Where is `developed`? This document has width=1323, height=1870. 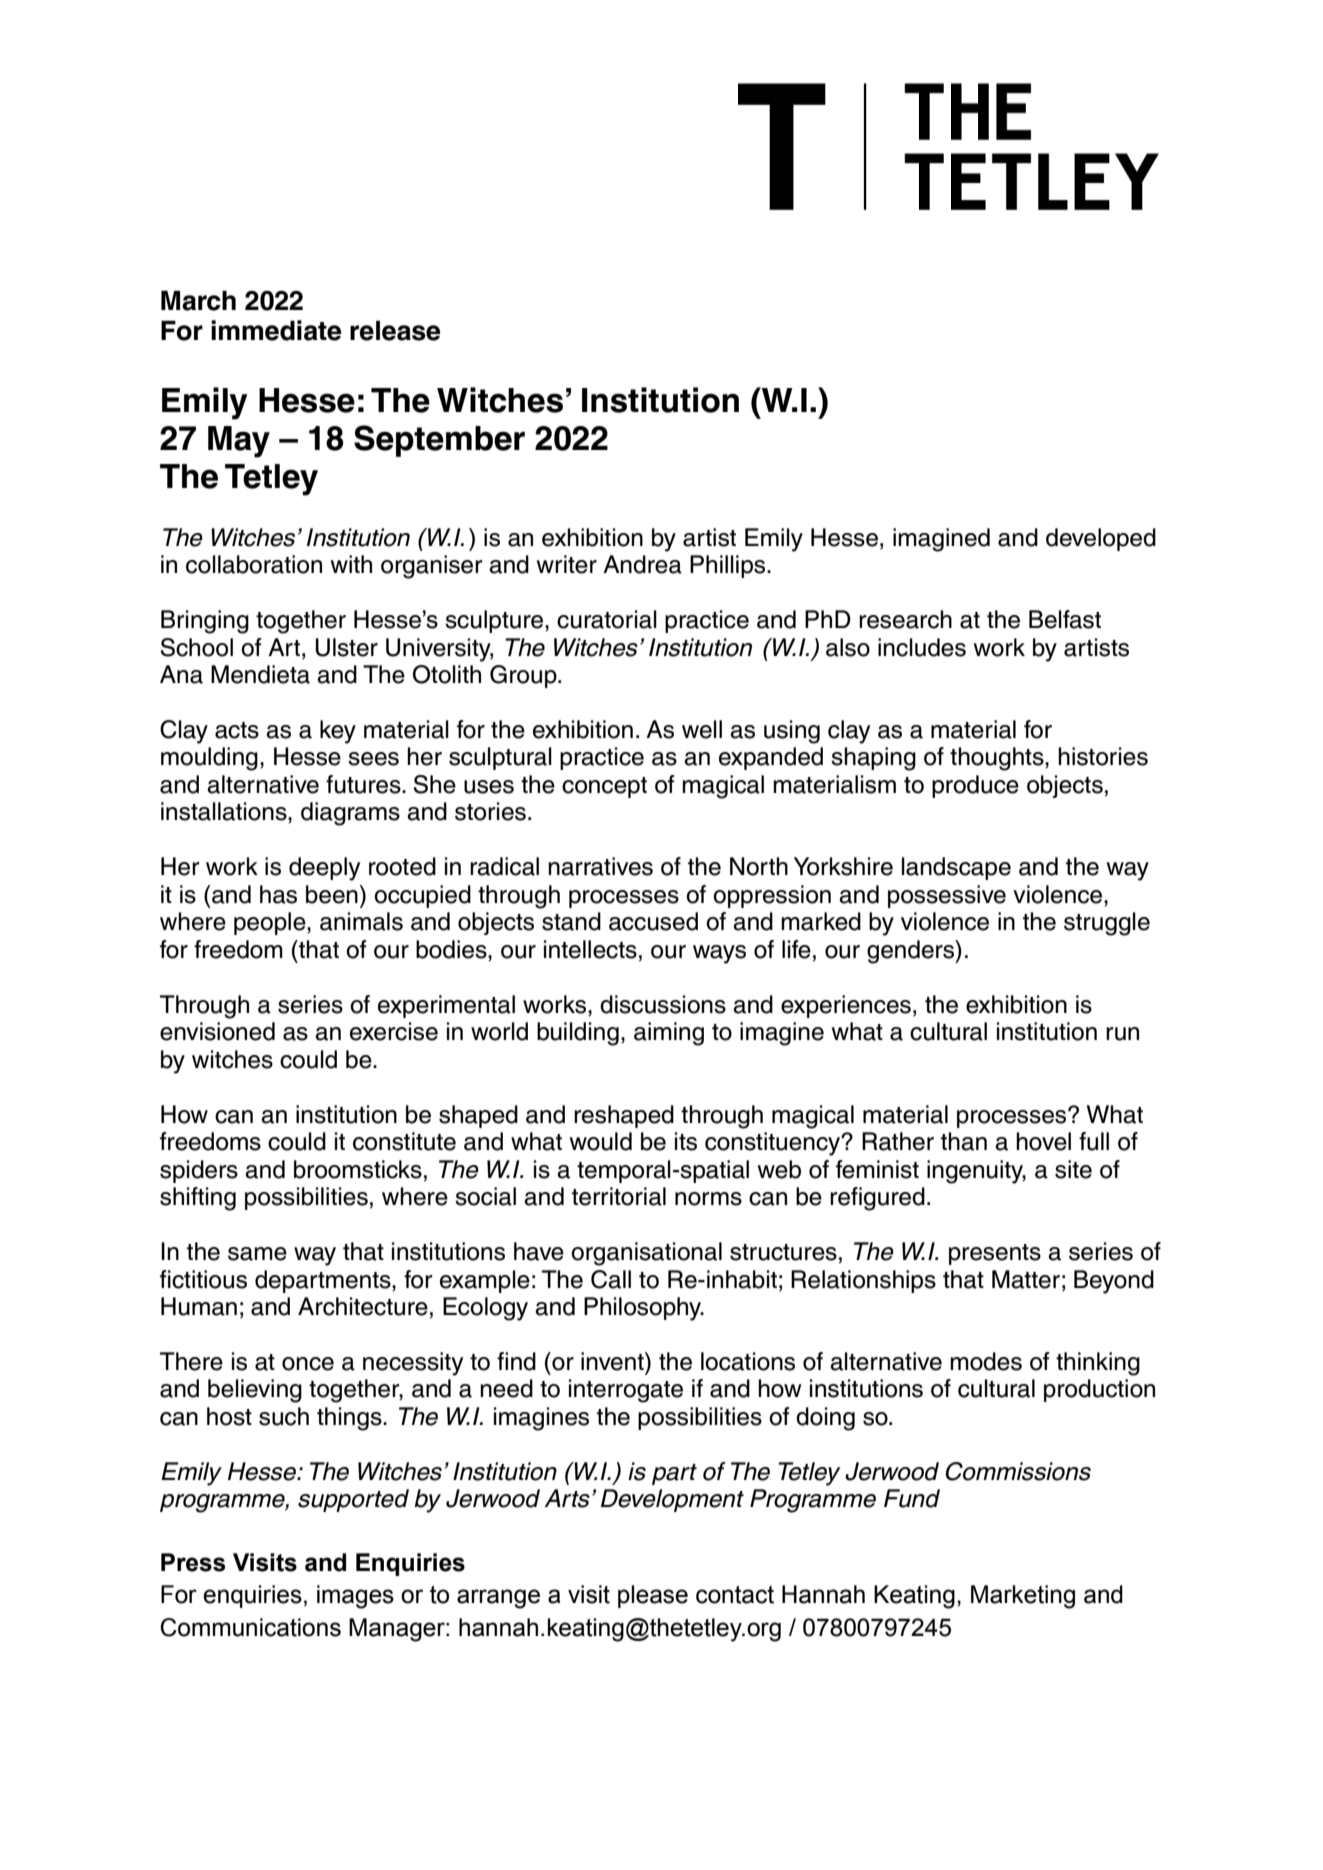 developed is located at coordinates (1101, 539).
